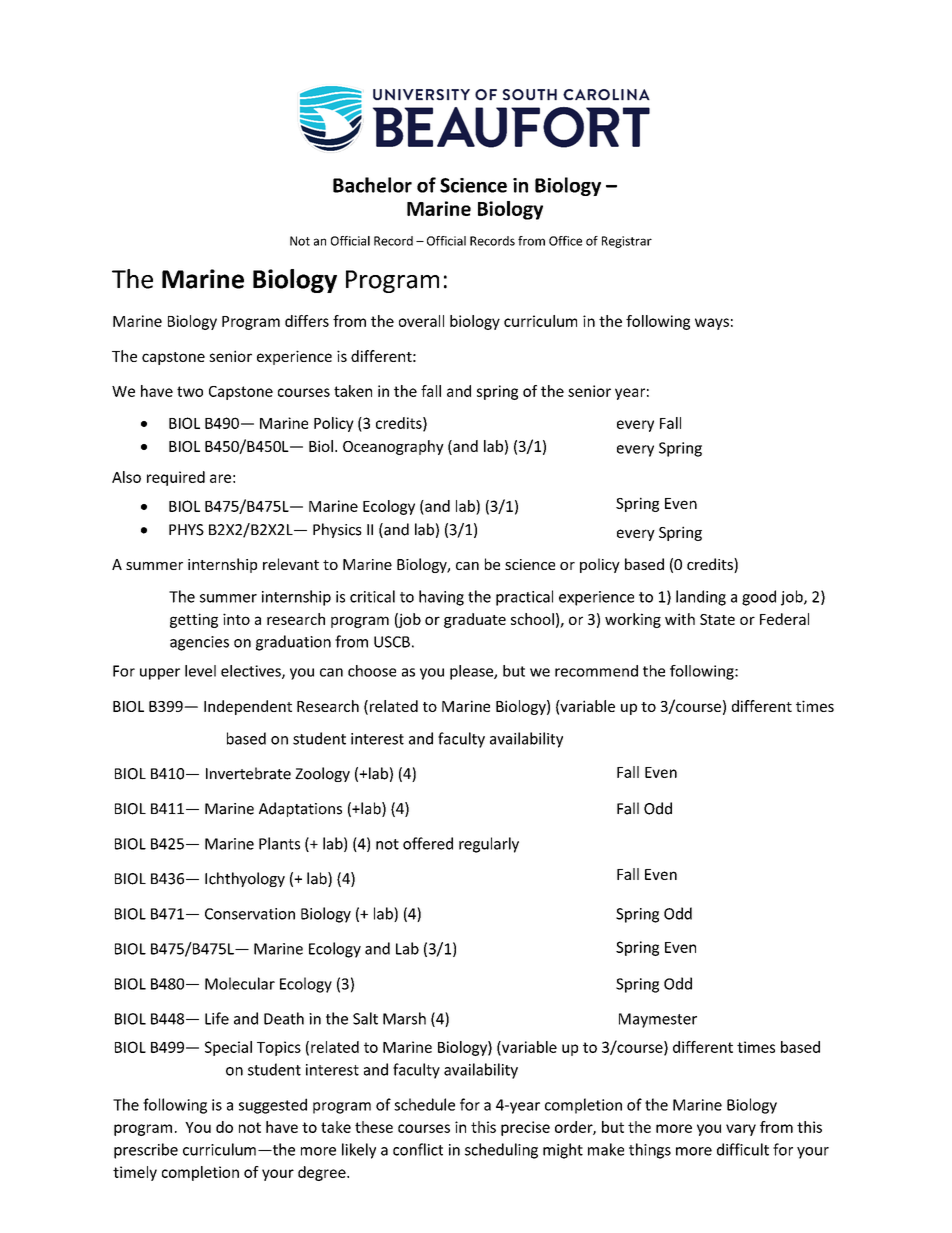 The height and width of the image is (1233, 952). What do you see at coordinates (627, 242) in the image?
I see `Registrar` at bounding box center [627, 242].
